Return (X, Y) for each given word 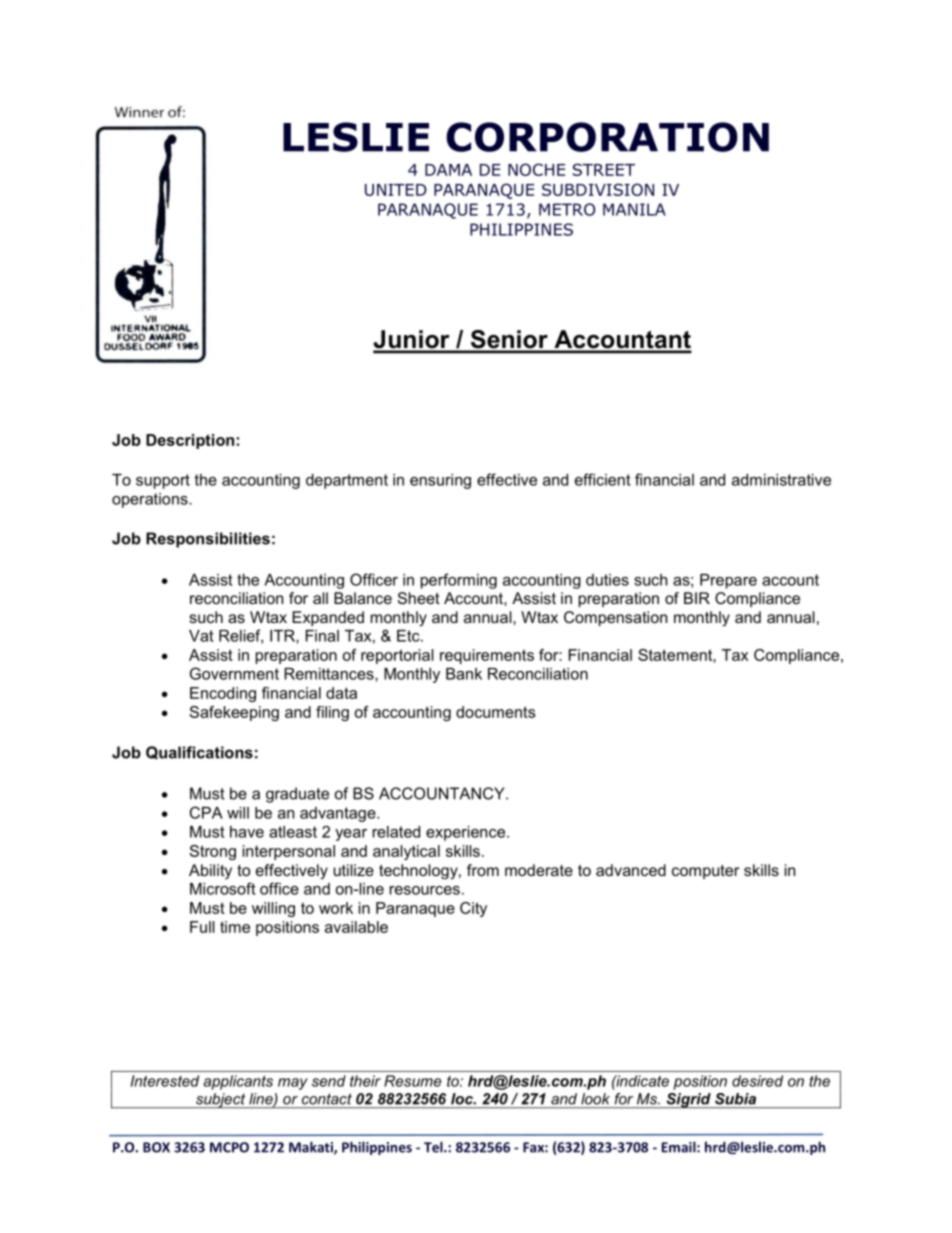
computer (705, 872)
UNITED (396, 190)
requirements (487, 656)
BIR (697, 598)
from (483, 870)
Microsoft (223, 888)
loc (463, 1099)
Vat (201, 636)
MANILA (634, 209)
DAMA (448, 170)
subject (221, 1101)
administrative (781, 480)
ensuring (440, 481)
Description (190, 441)
